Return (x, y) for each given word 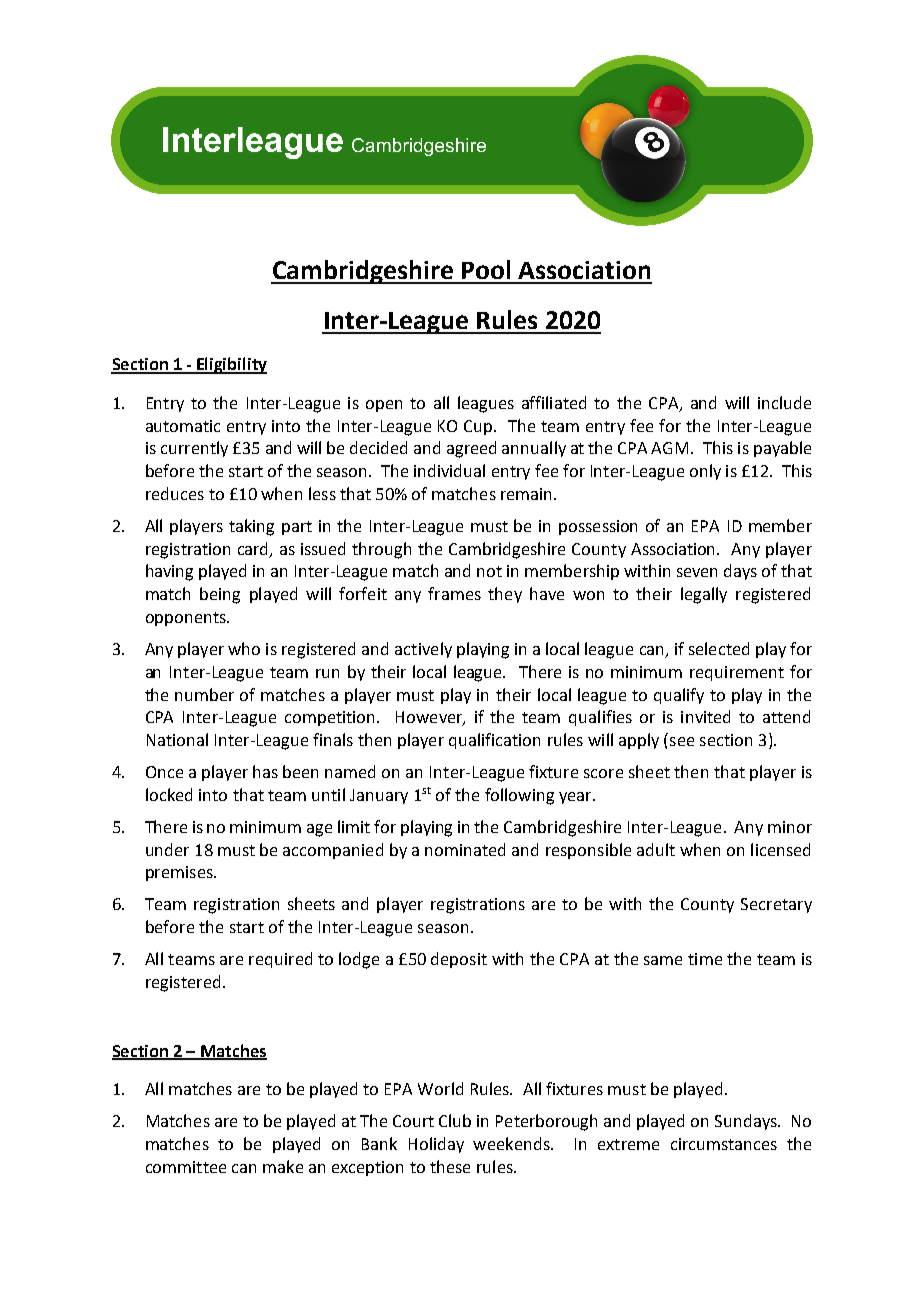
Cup (479, 427)
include (784, 402)
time (705, 959)
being (220, 595)
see (682, 741)
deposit (459, 960)
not (489, 571)
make (283, 1166)
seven (697, 572)
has (265, 771)
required (280, 960)
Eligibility (231, 365)
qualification (494, 741)
